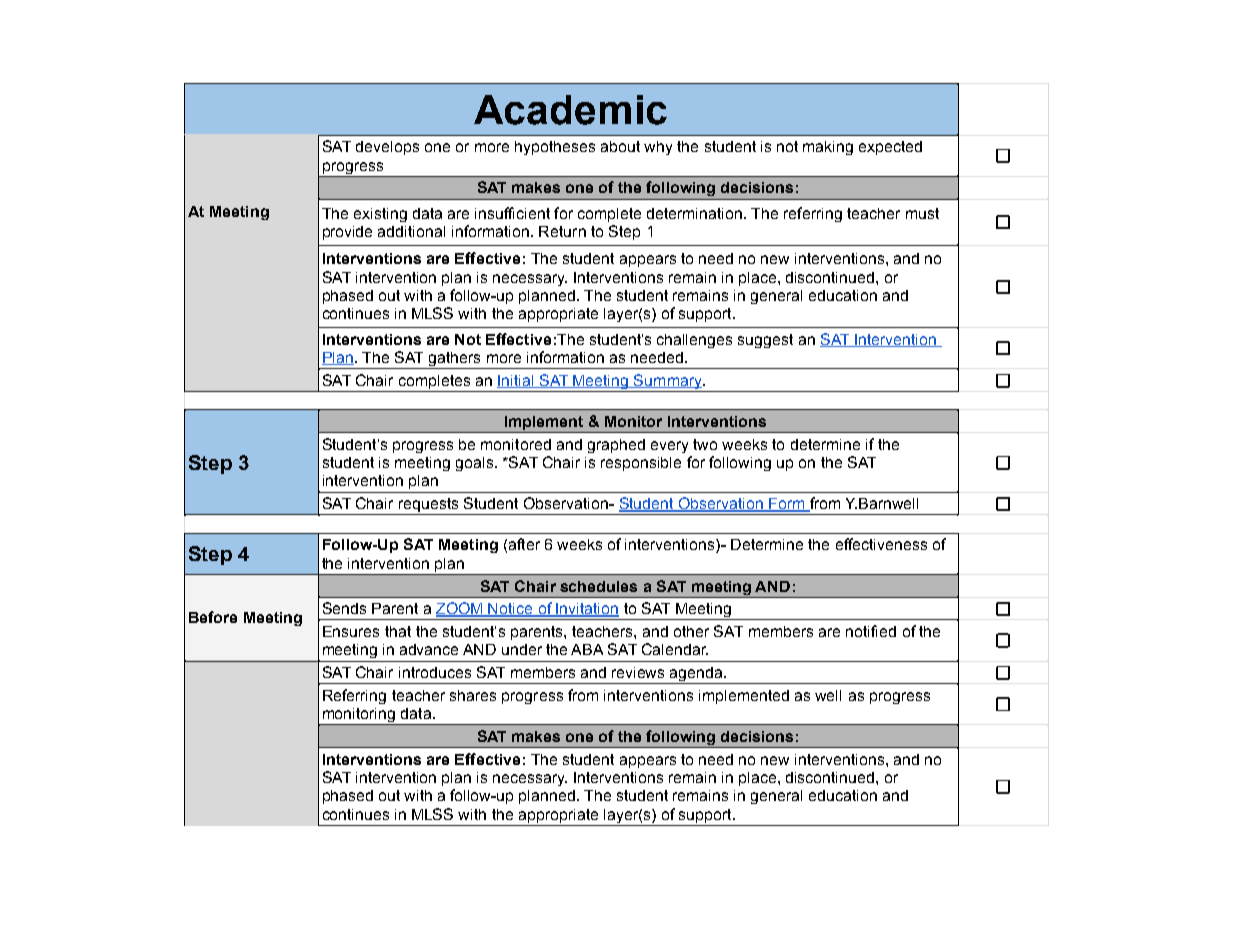 Image resolution: width=1233 pixels, height=952 pixels. Describe the element at coordinates (351, 631) in the image. I see `Ensures` at that location.
